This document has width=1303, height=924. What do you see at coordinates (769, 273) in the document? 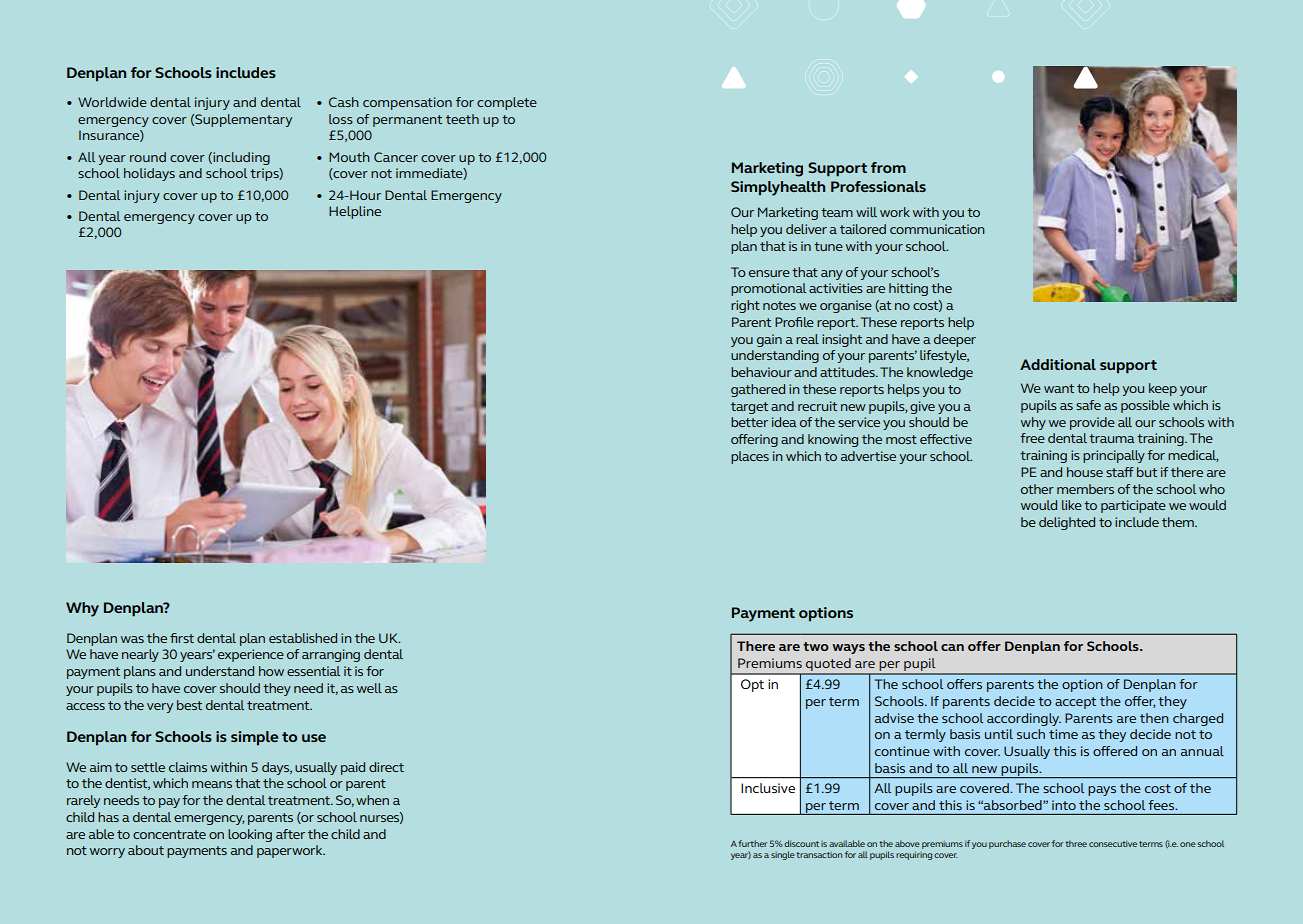
I see `ensure` at bounding box center [769, 273].
